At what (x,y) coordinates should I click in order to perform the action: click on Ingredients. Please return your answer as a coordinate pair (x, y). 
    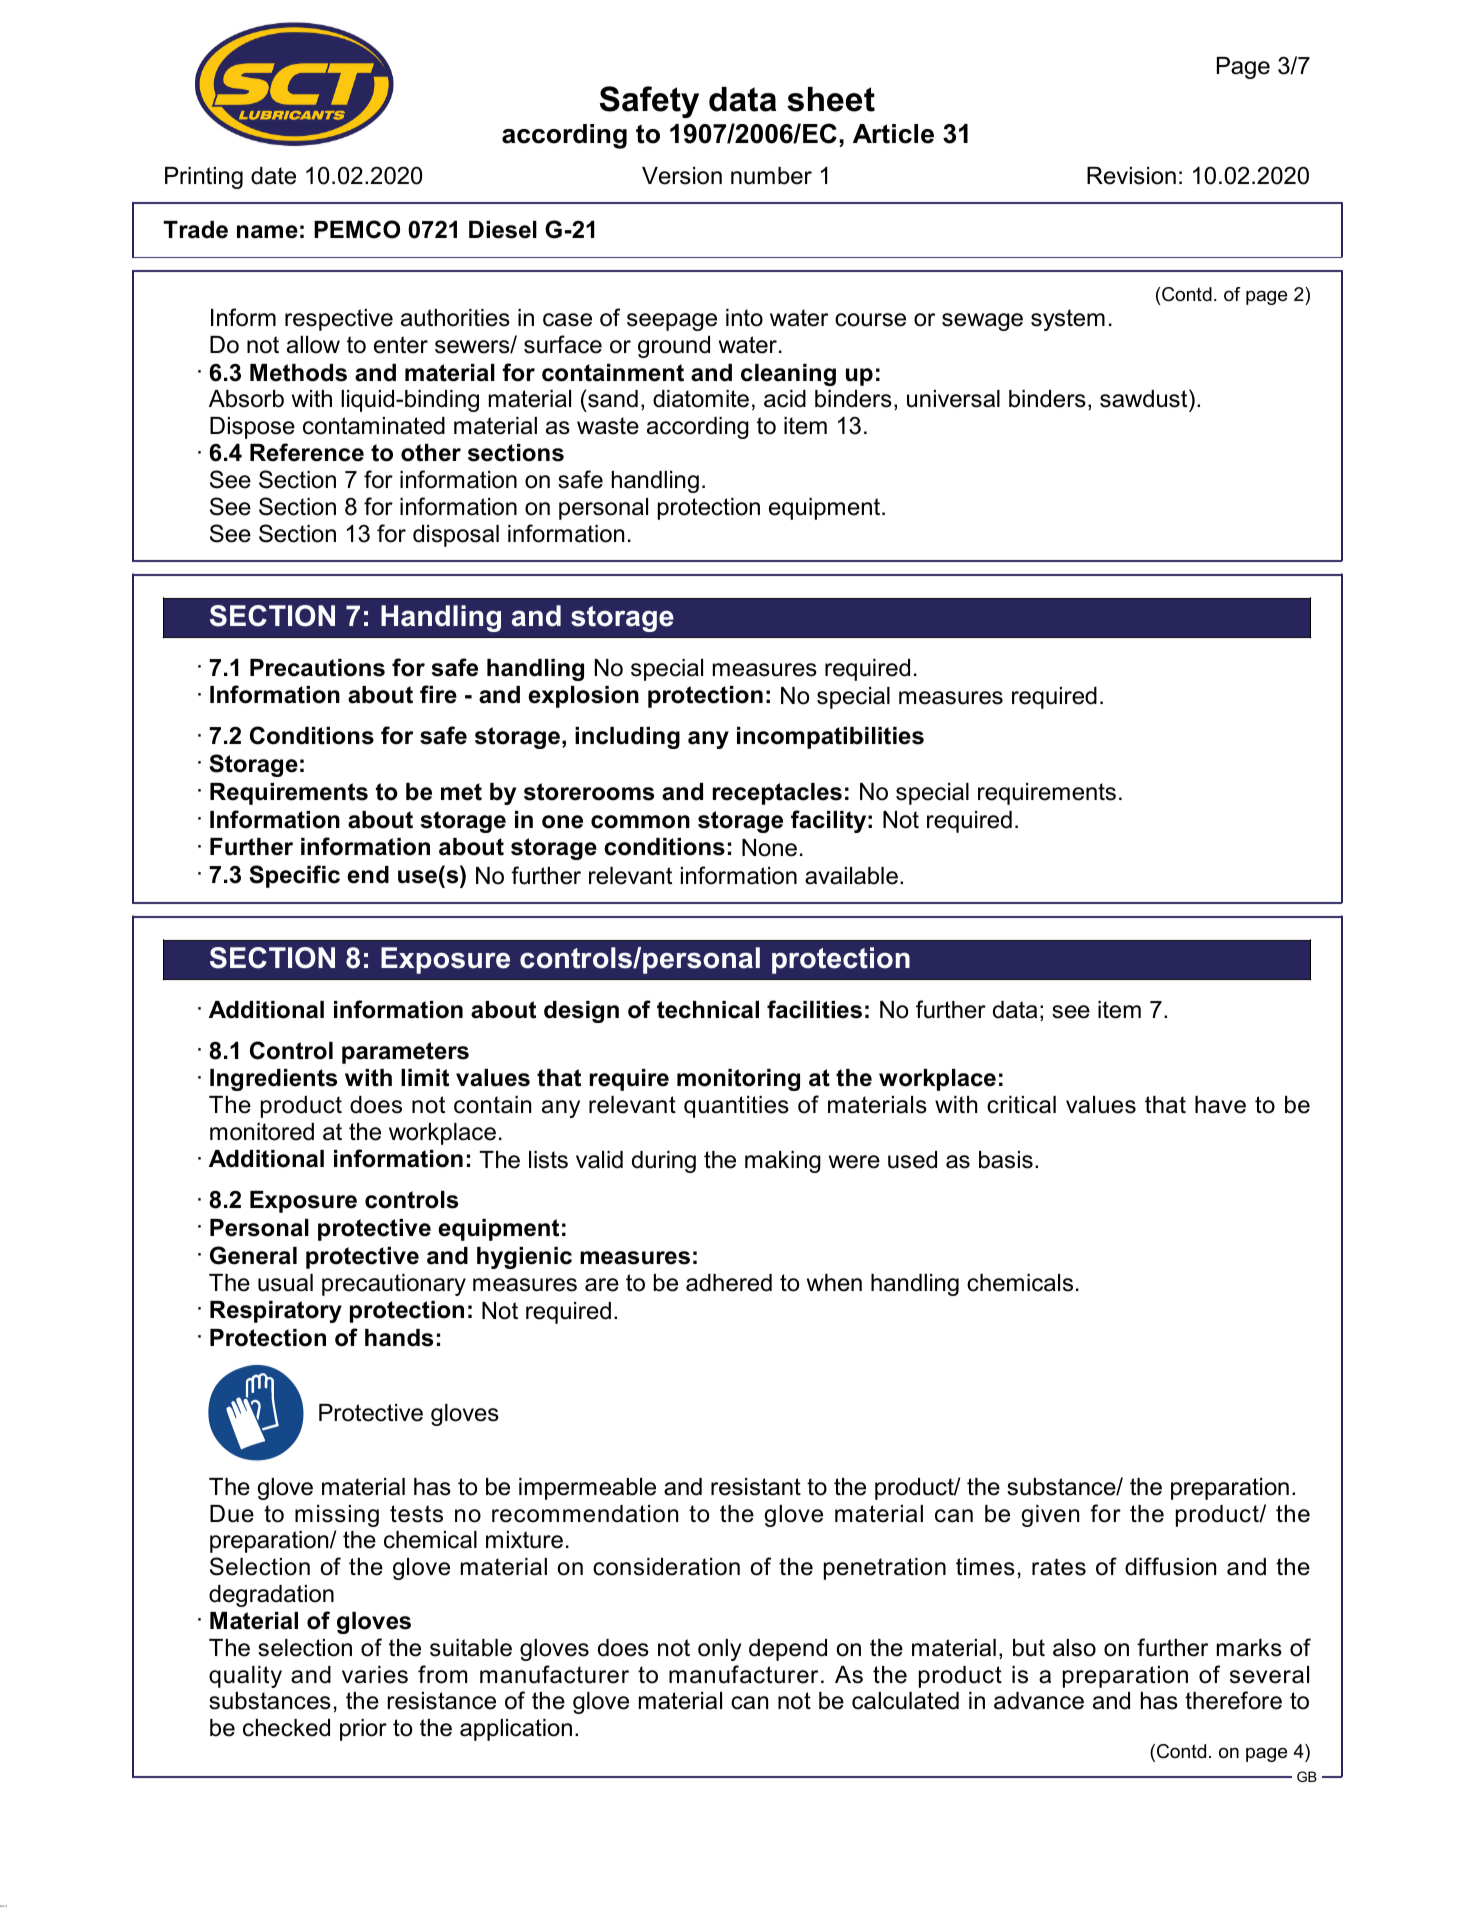
    Looking at the image, I should click on (273, 1080).
